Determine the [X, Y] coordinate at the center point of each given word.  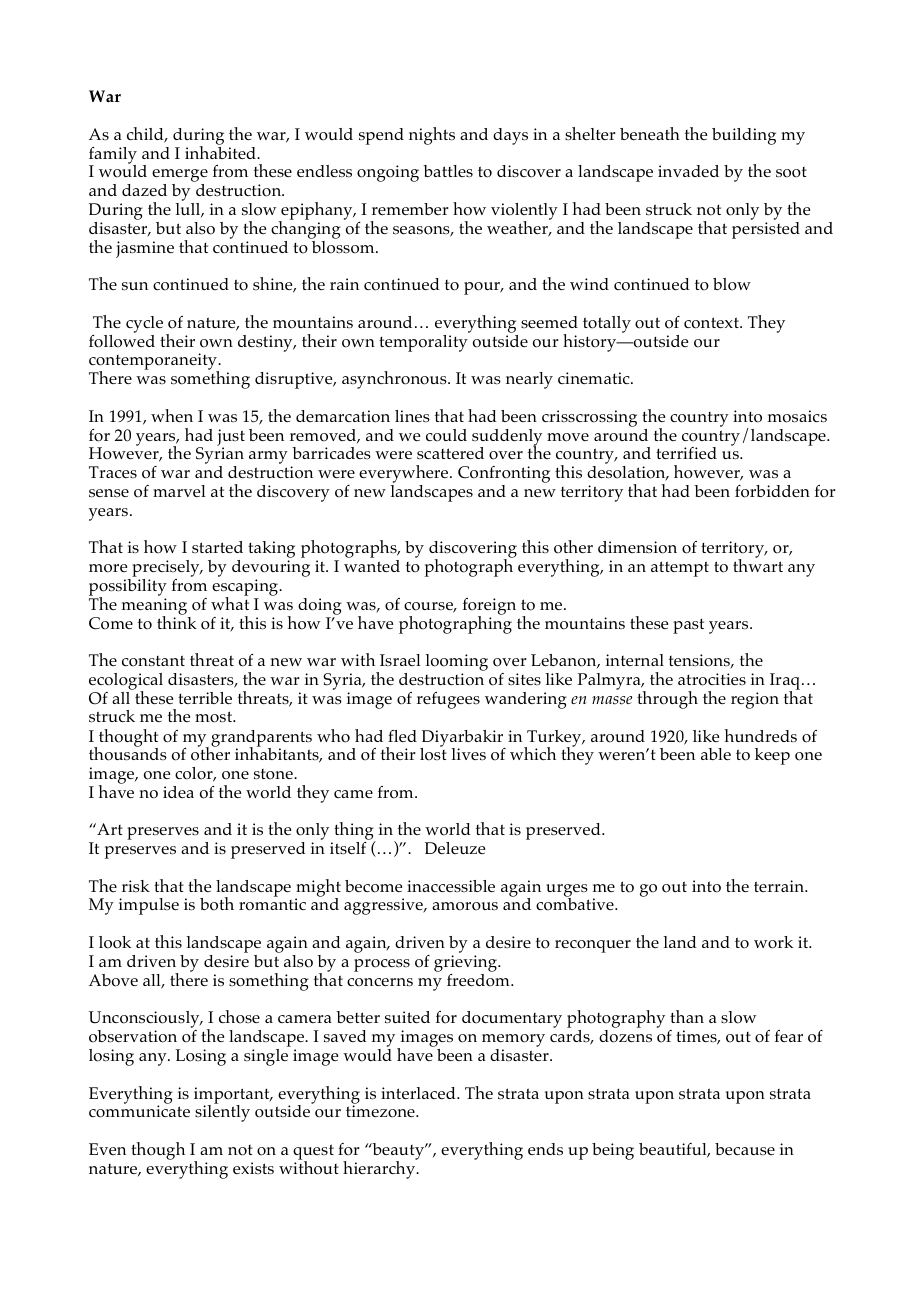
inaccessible [451, 886]
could [446, 435]
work [773, 942]
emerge [180, 177]
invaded [688, 171]
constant [153, 661]
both [217, 904]
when [172, 415]
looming [457, 664]
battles [448, 171]
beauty [398, 1153]
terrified [686, 453]
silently [222, 1112]
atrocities [712, 679]
